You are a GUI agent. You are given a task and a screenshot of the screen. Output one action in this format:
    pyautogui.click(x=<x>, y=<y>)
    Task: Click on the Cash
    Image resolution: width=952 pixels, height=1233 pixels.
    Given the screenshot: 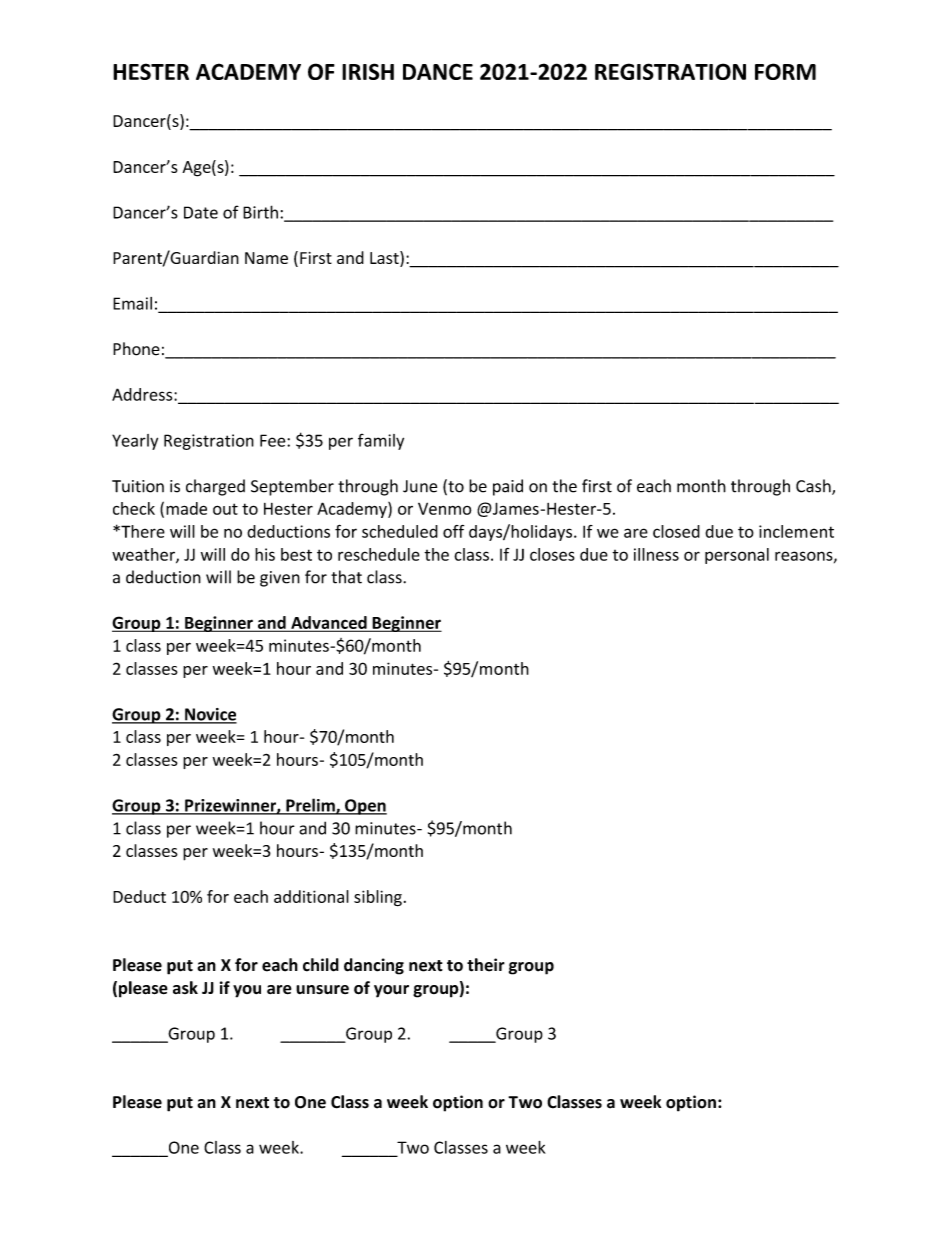 What is the action you would take?
    pyautogui.click(x=814, y=487)
